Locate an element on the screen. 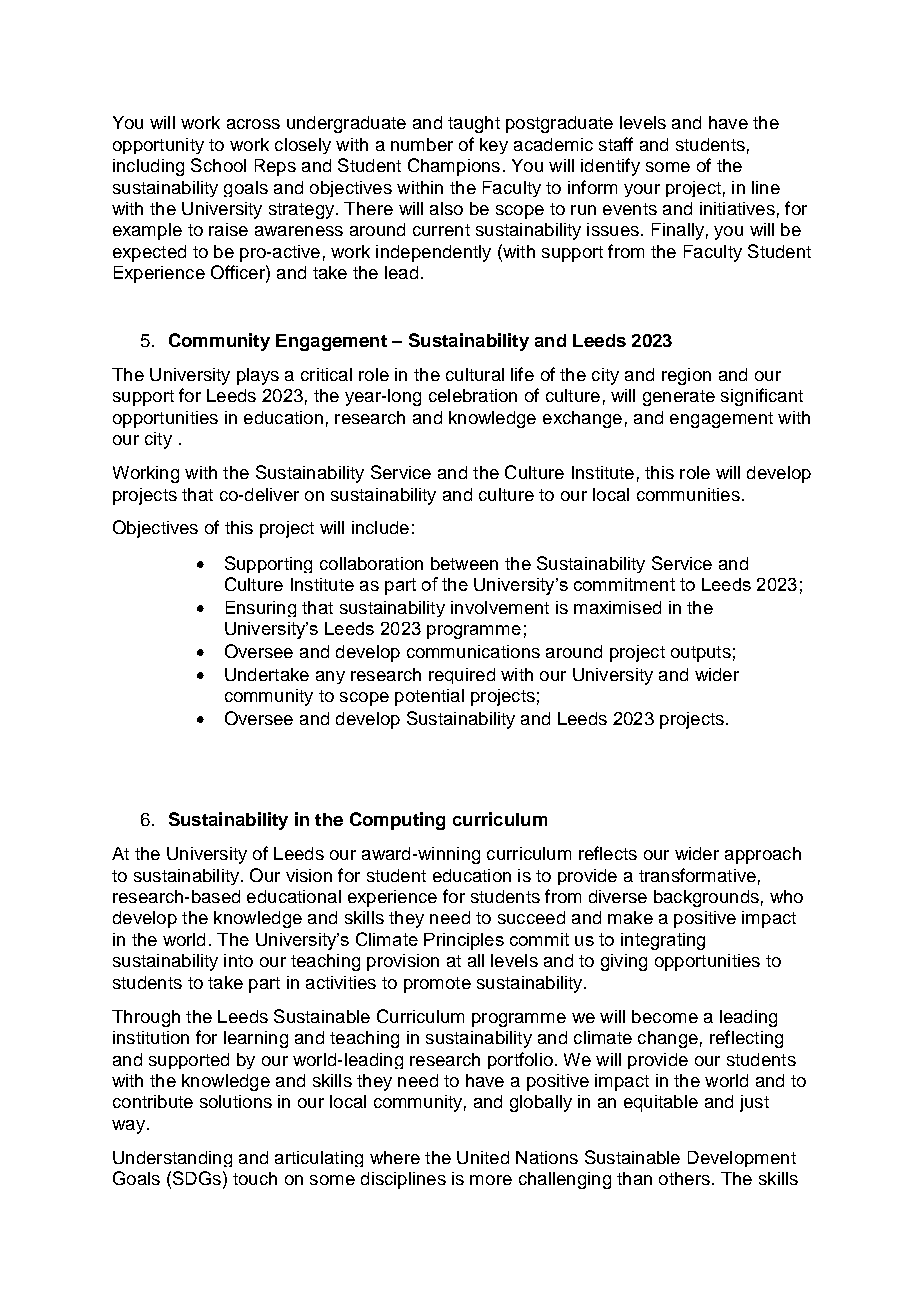  School is located at coordinates (218, 165).
